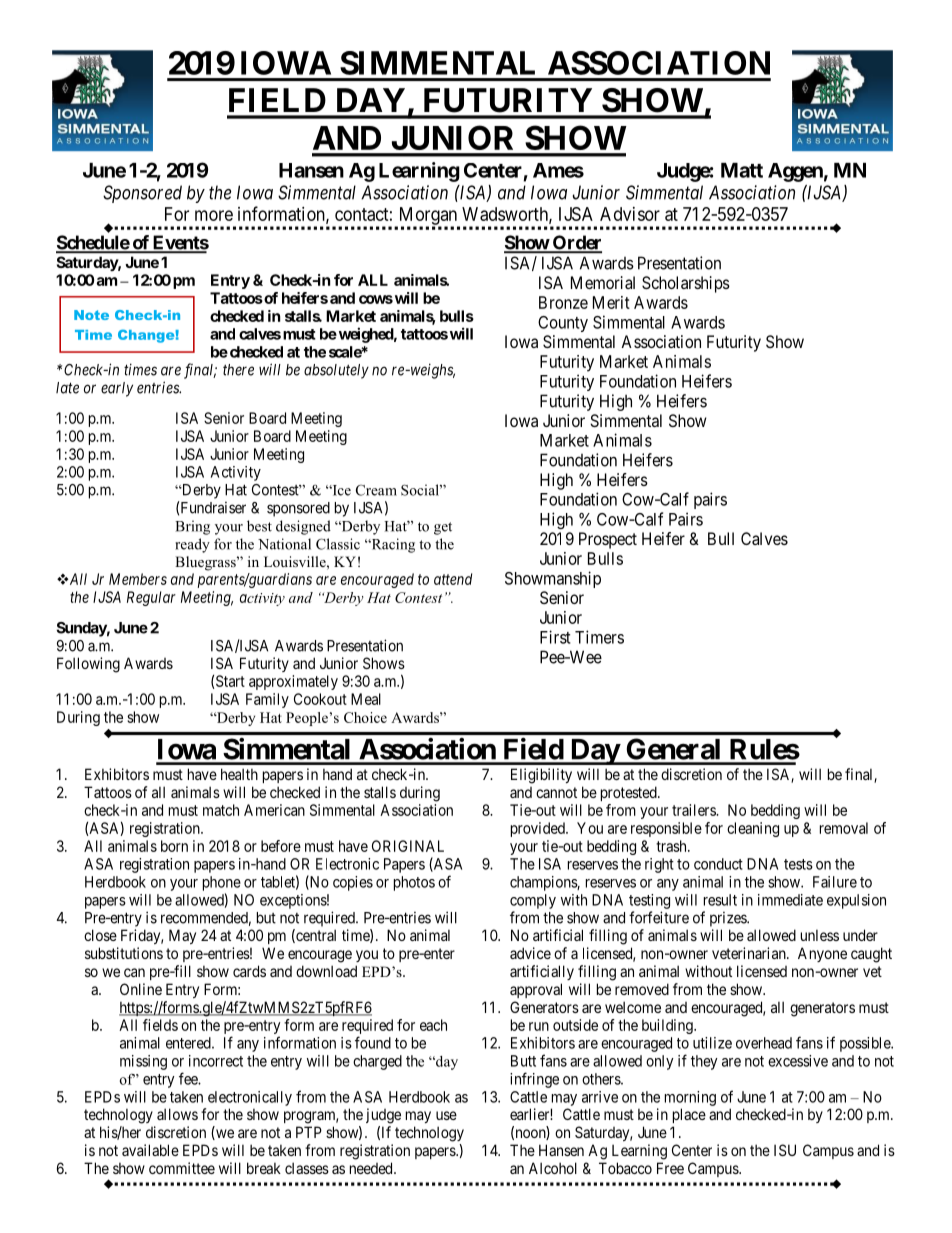 Image resolution: width=952 pixels, height=1233 pixels. Describe the element at coordinates (214, 215) in the page. I see `more` at that location.
